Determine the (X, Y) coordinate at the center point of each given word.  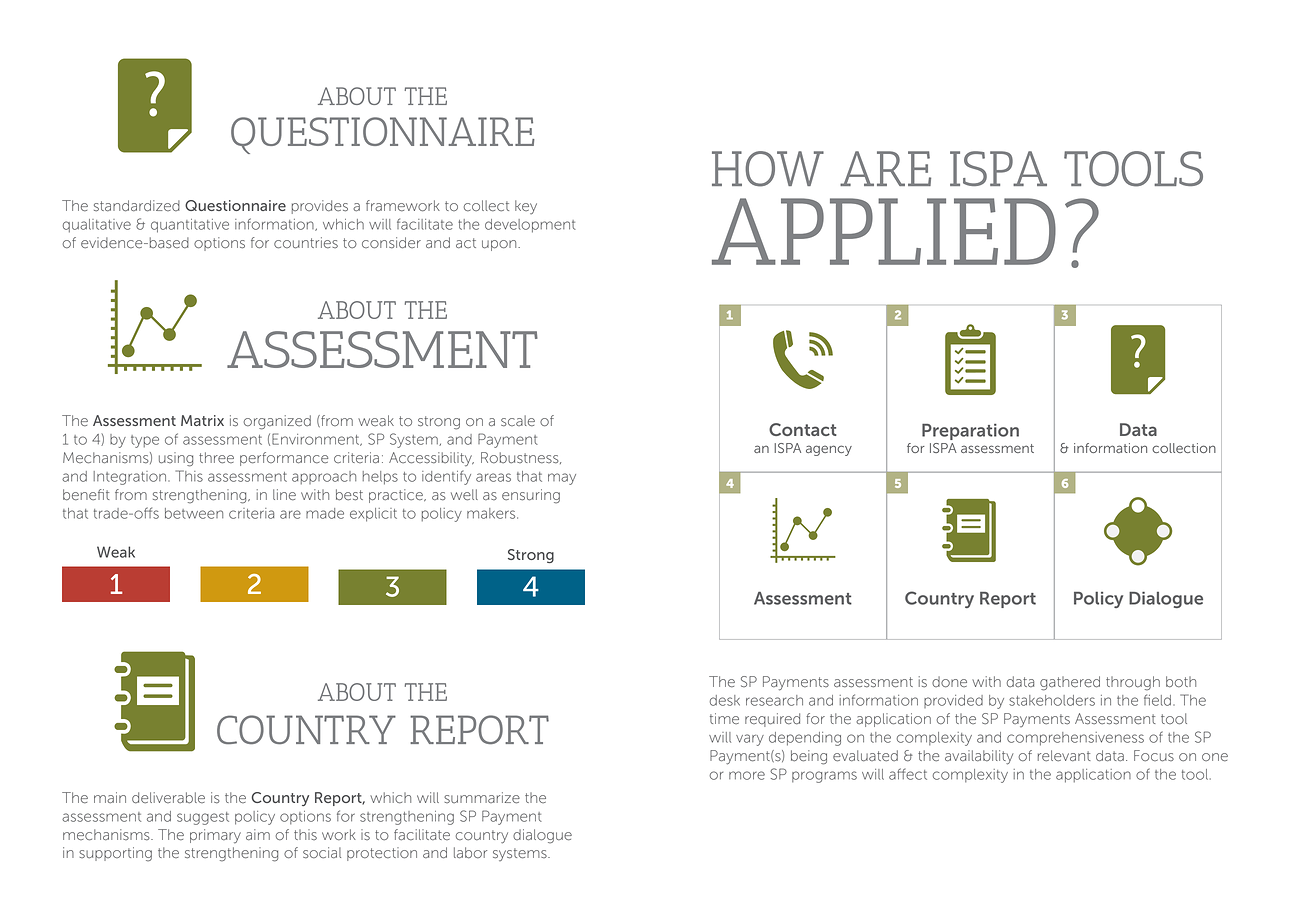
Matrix (202, 420)
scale (518, 421)
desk (725, 700)
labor (470, 853)
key (526, 207)
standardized (137, 206)
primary (215, 836)
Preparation (970, 431)
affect (908, 774)
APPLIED (884, 231)
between (194, 513)
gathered (1070, 683)
